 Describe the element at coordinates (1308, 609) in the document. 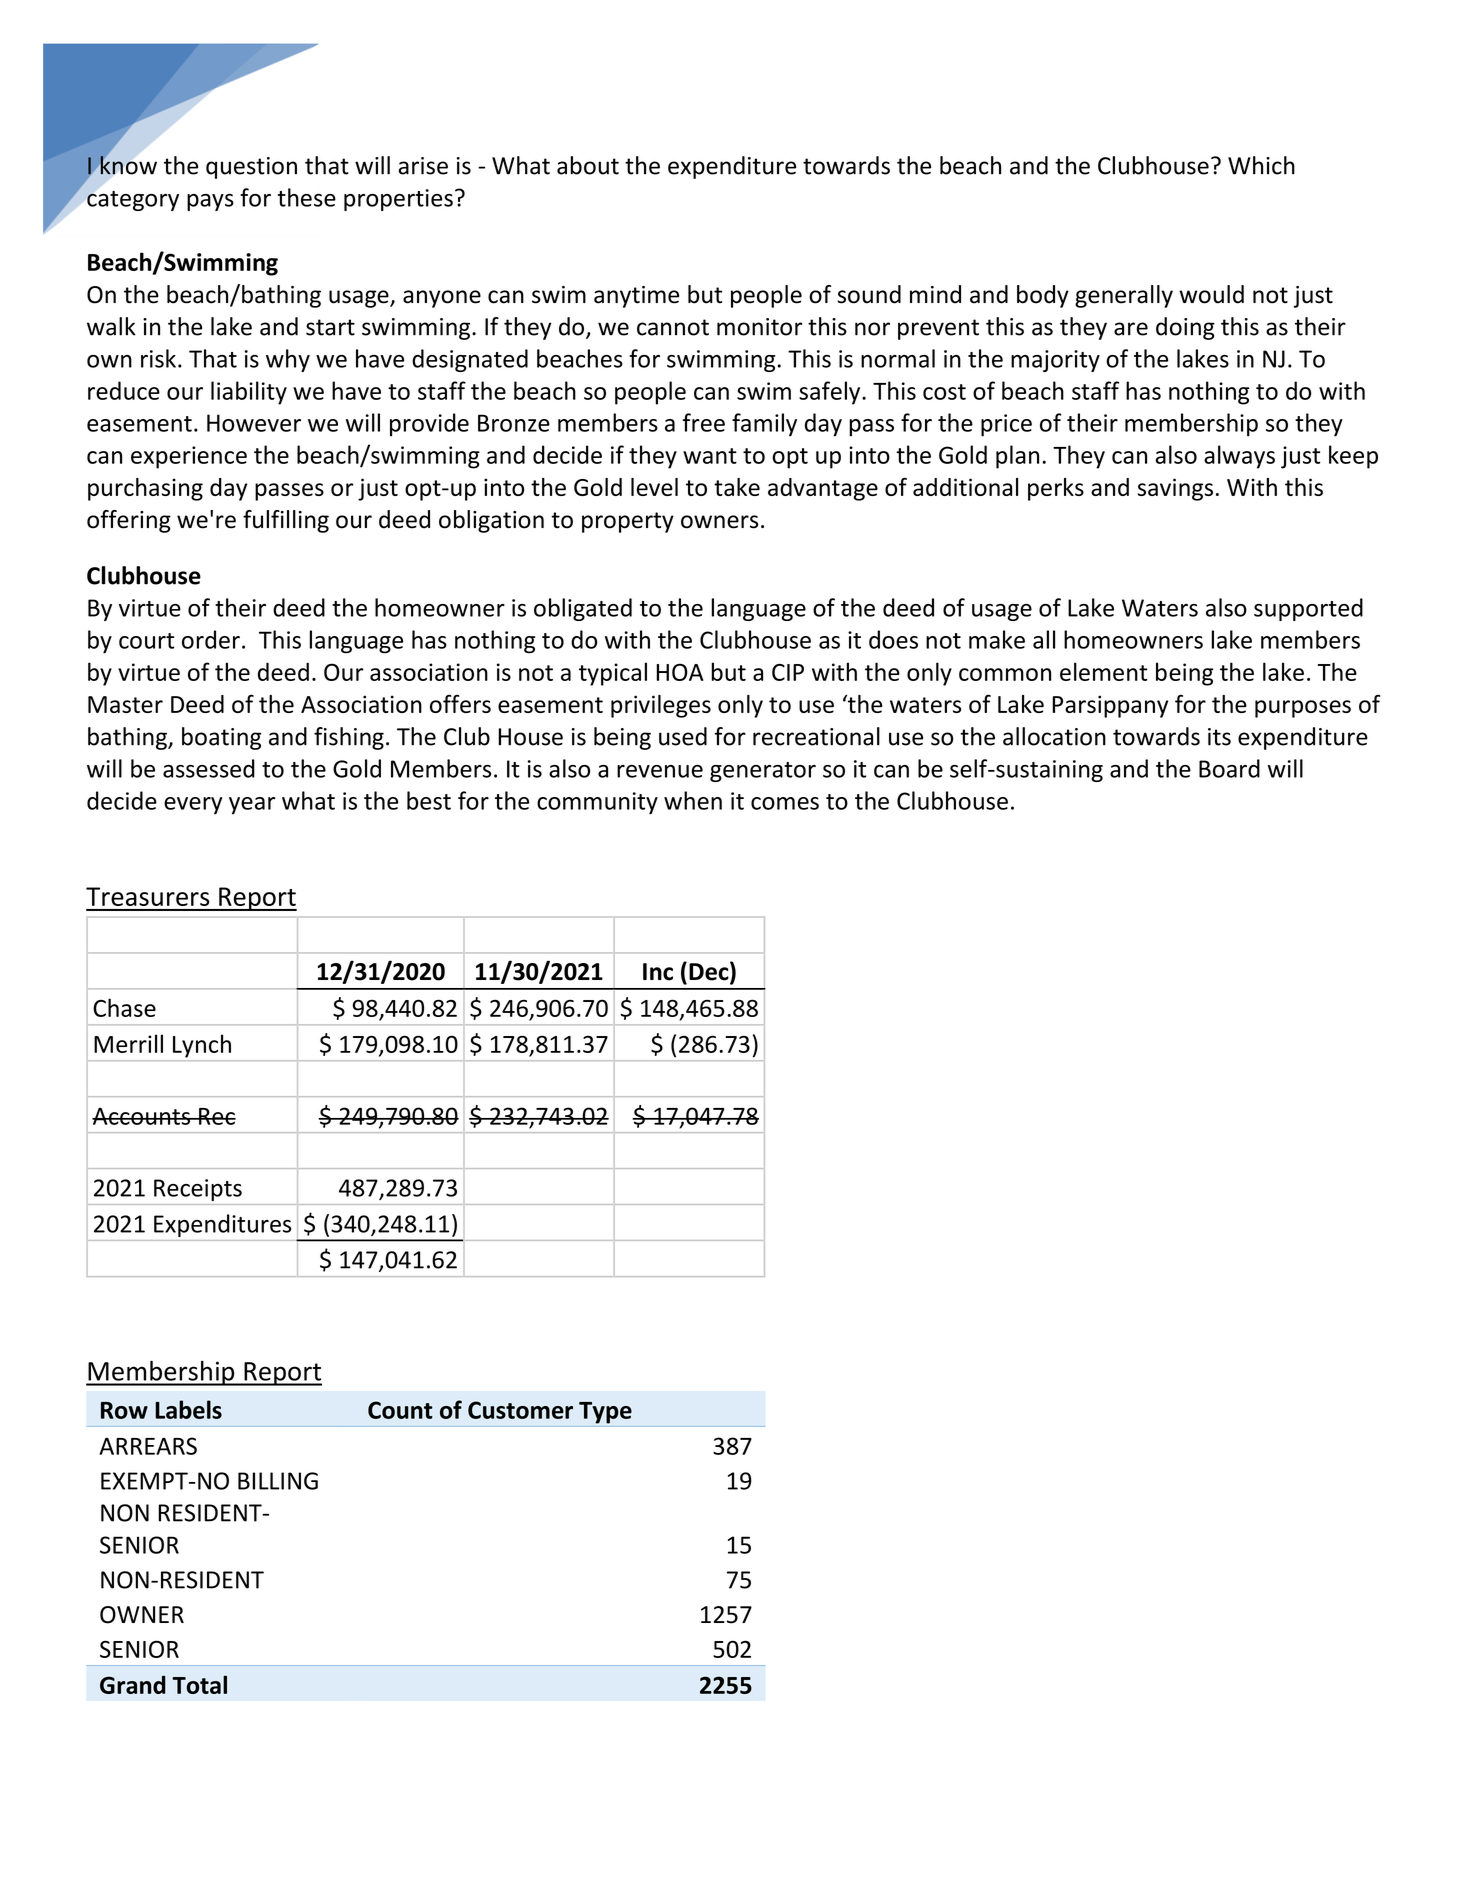

I see `supported` at that location.
